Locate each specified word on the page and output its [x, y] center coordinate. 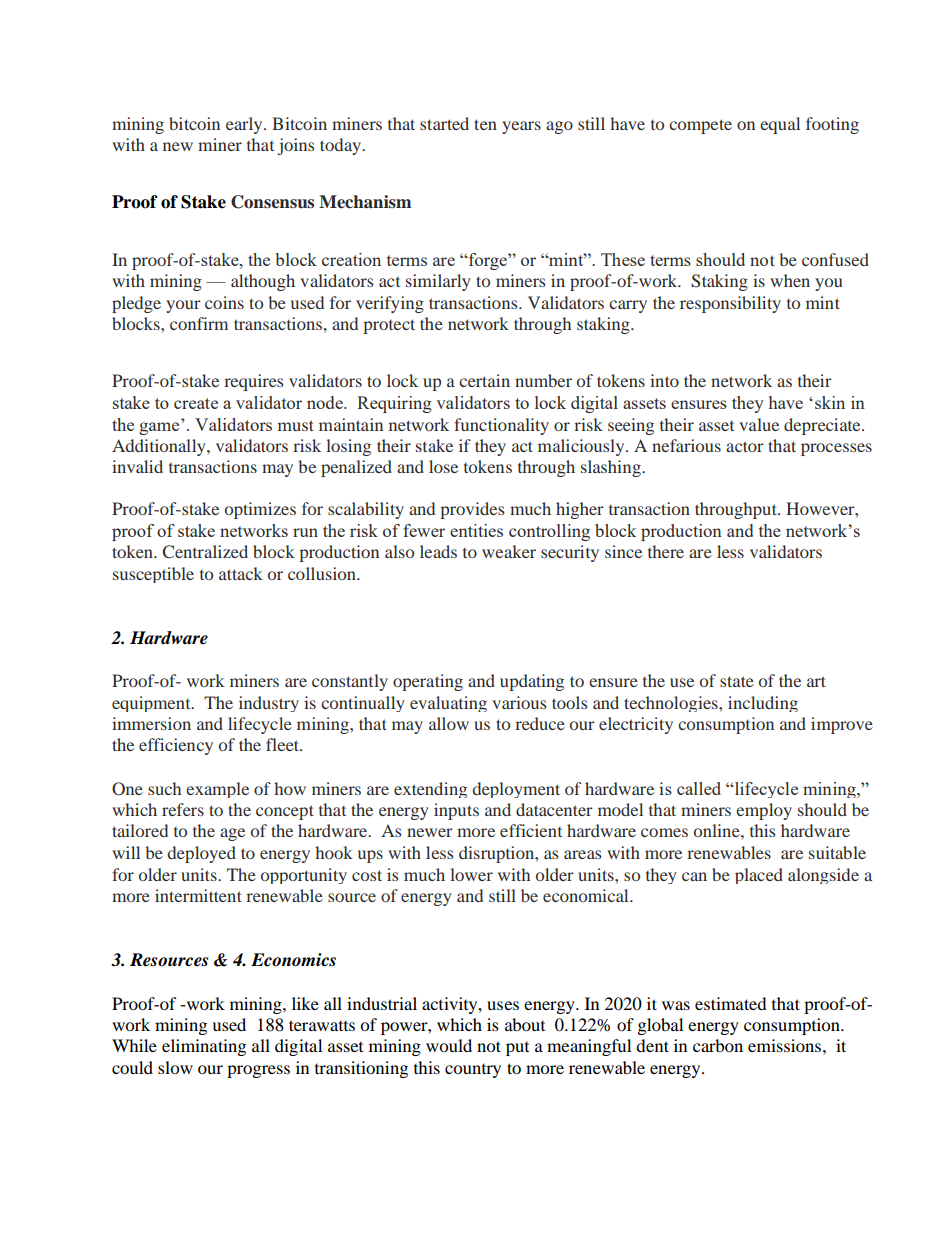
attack [241, 573]
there [666, 551]
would [449, 1045]
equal [780, 125]
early [245, 125]
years [521, 127]
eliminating [204, 1047]
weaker [509, 551]
